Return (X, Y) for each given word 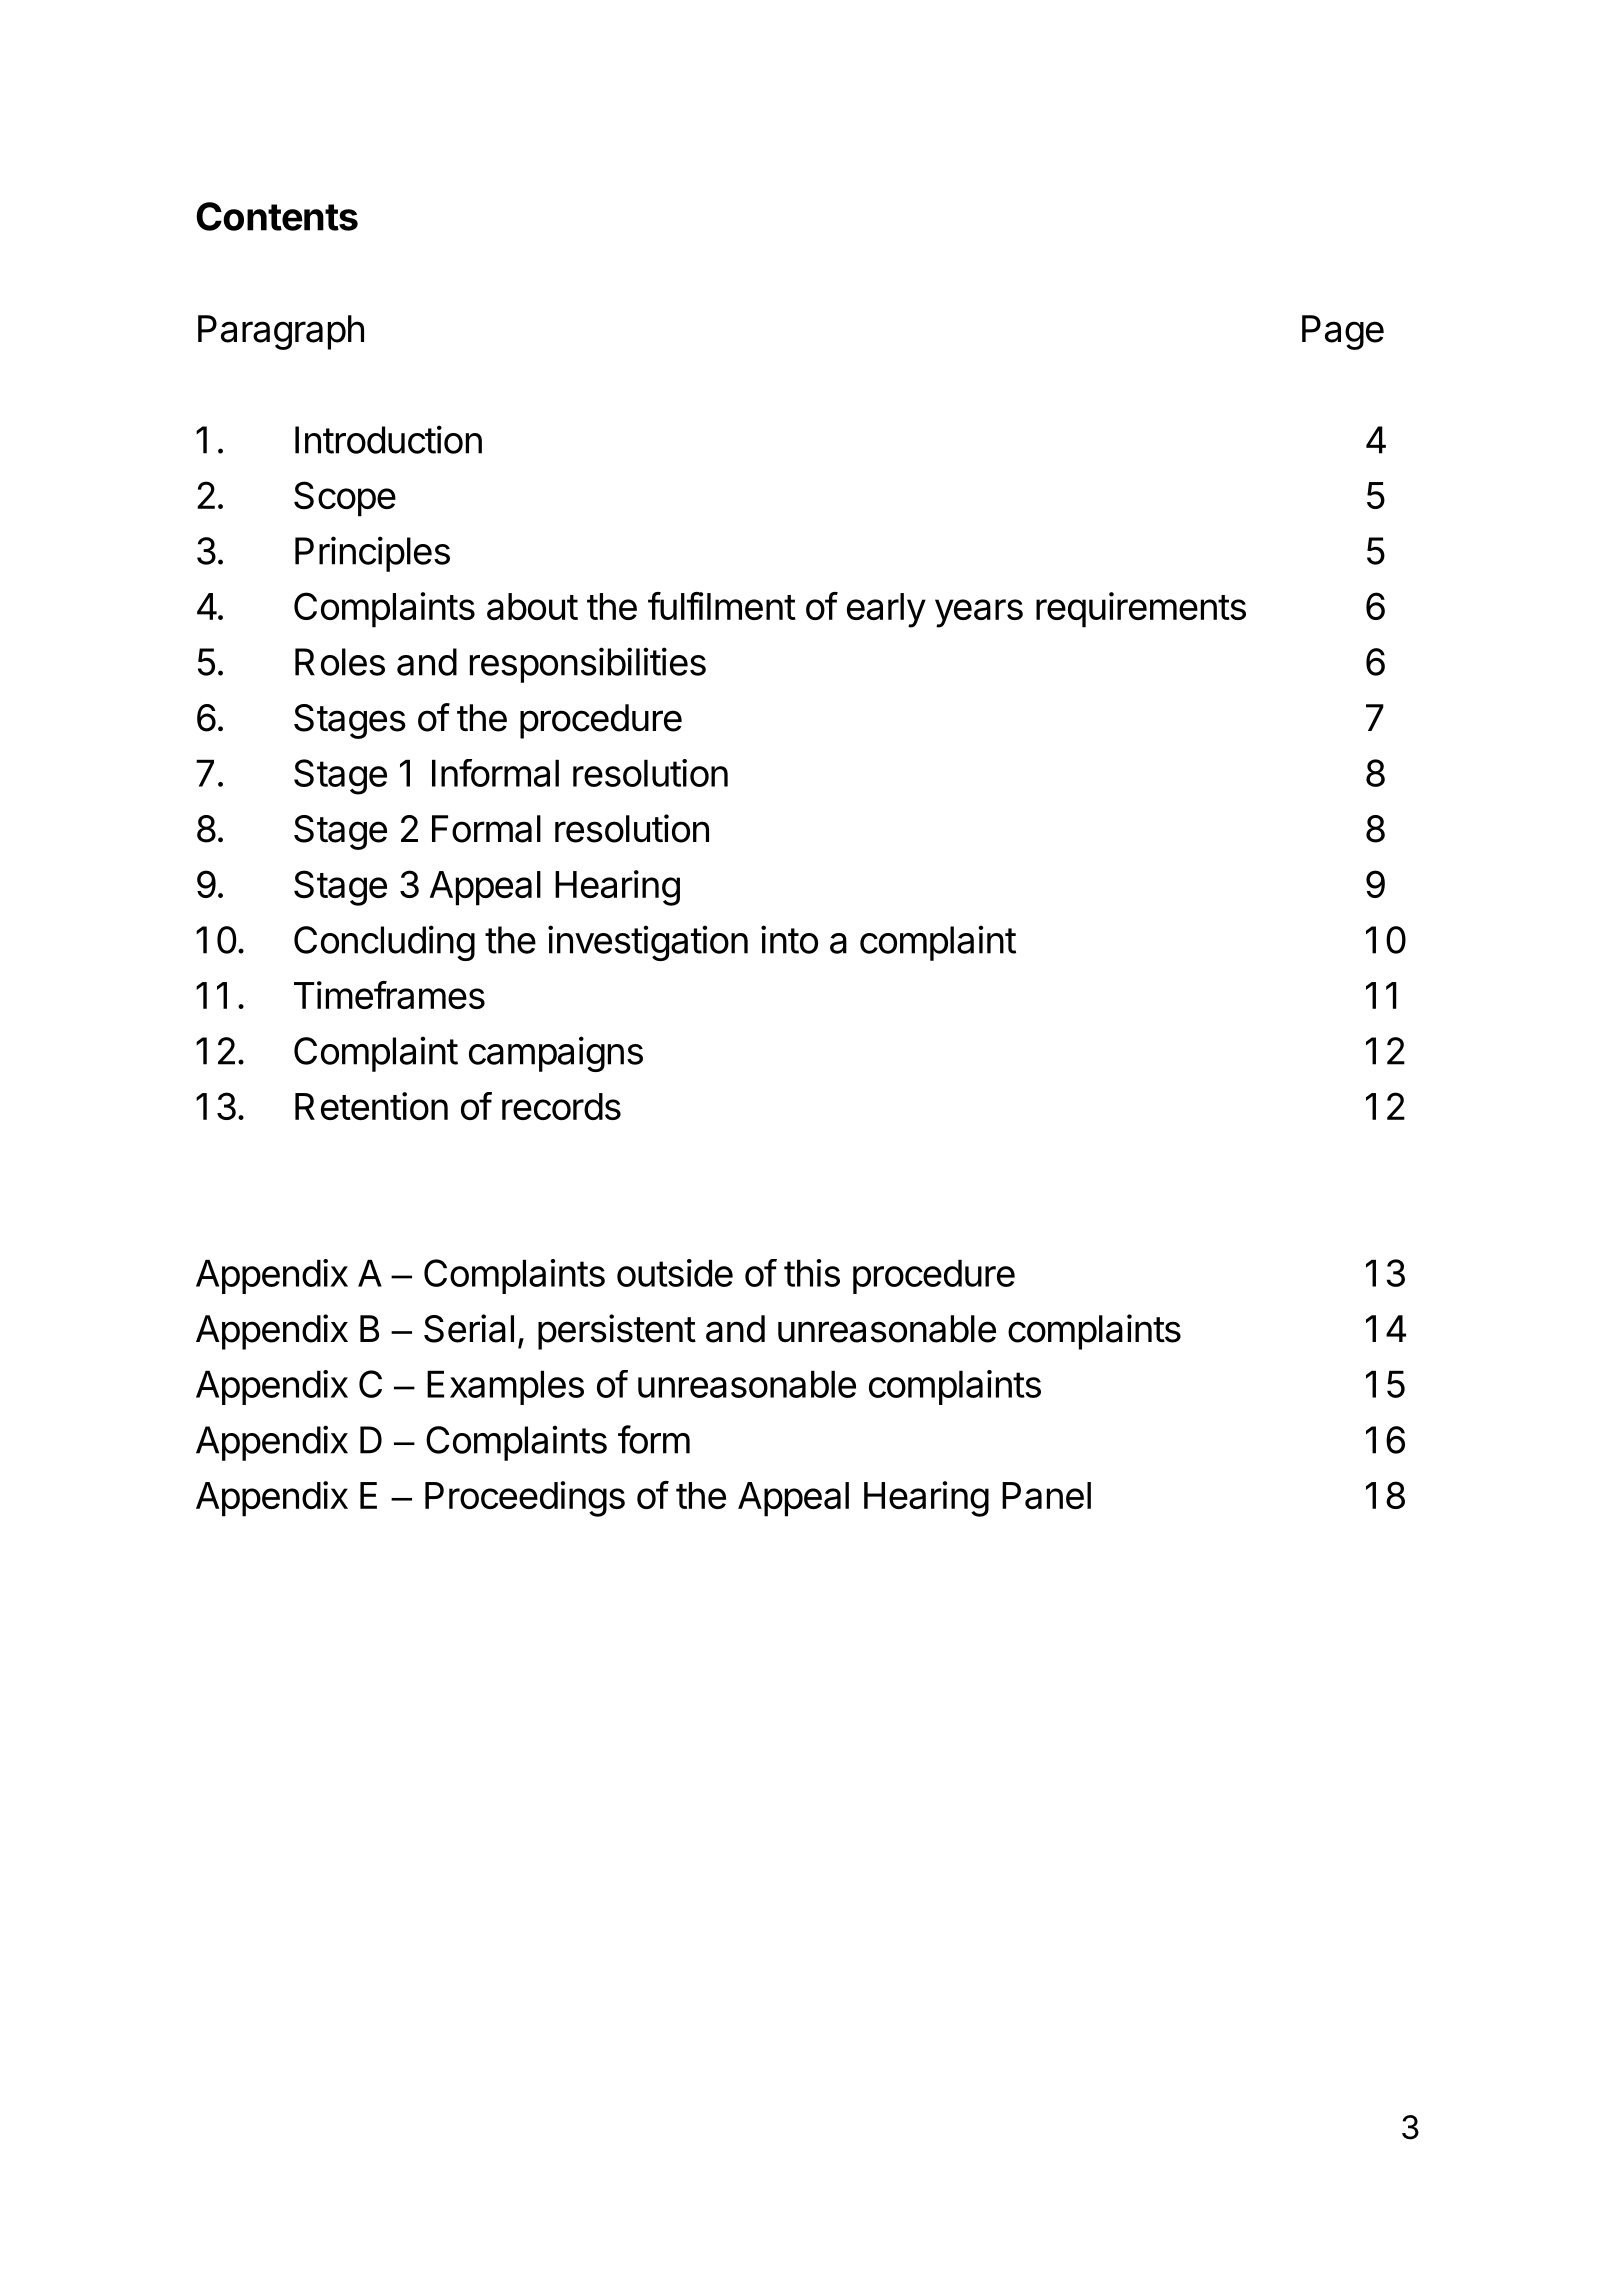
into (789, 939)
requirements (1141, 610)
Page (1343, 332)
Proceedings (525, 1499)
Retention (371, 1106)
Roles (340, 662)
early (886, 610)
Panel (1046, 1495)
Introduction (388, 439)
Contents (277, 216)
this (812, 1273)
